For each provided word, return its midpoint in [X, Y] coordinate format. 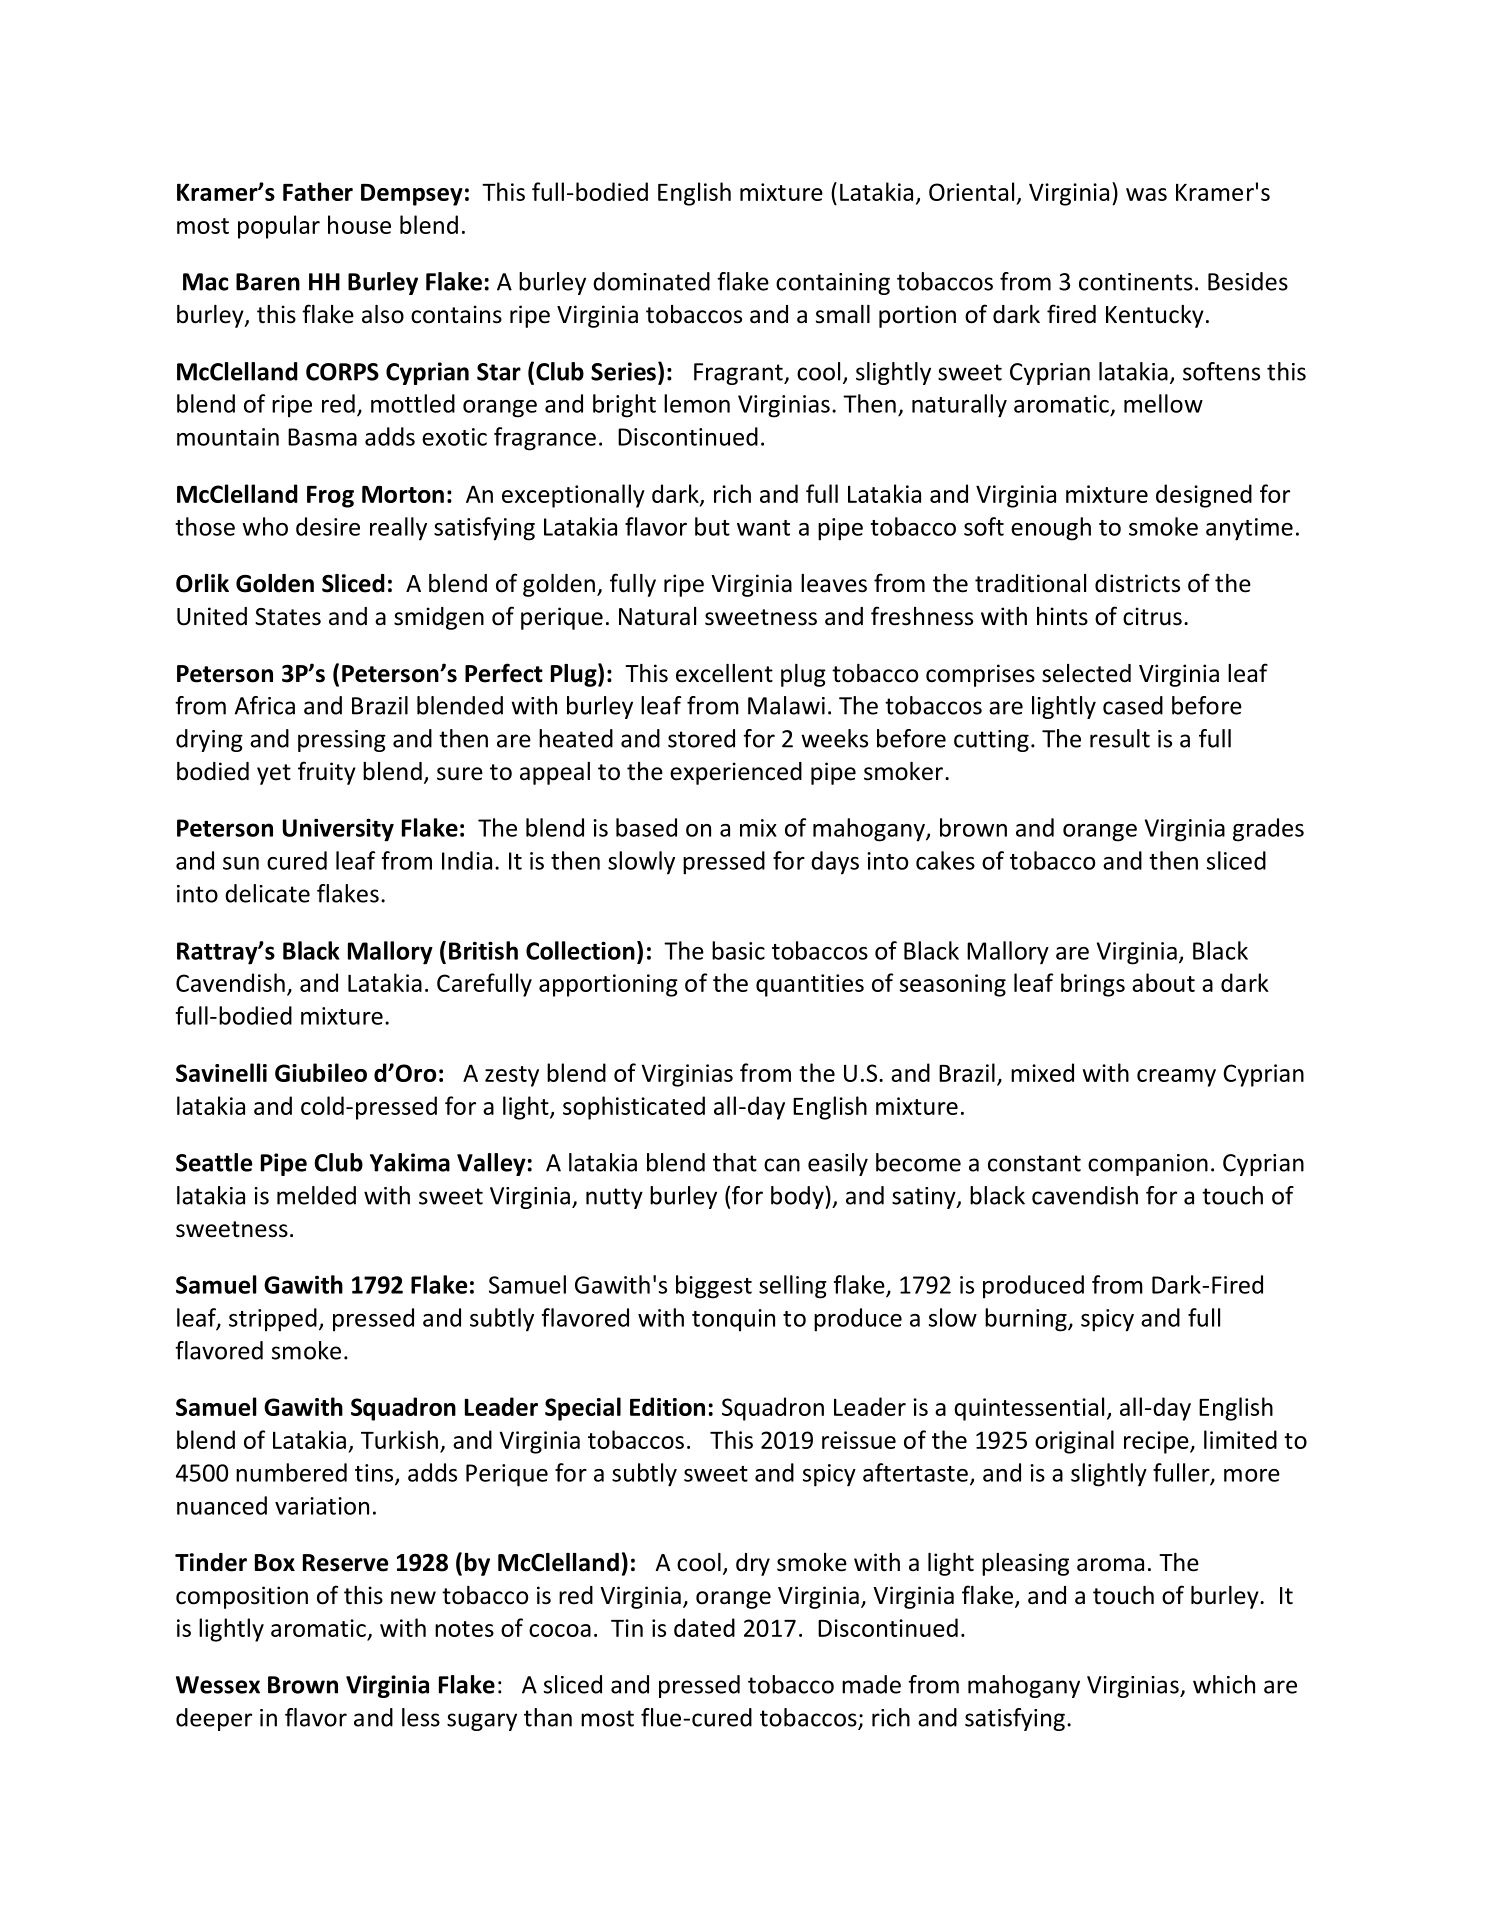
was [1146, 194]
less [421, 1717]
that [735, 1162]
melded [316, 1195]
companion [1148, 1165]
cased [1133, 705]
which [1224, 1684]
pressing [342, 741]
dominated [651, 281]
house [359, 224]
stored [701, 738]
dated [704, 1627]
